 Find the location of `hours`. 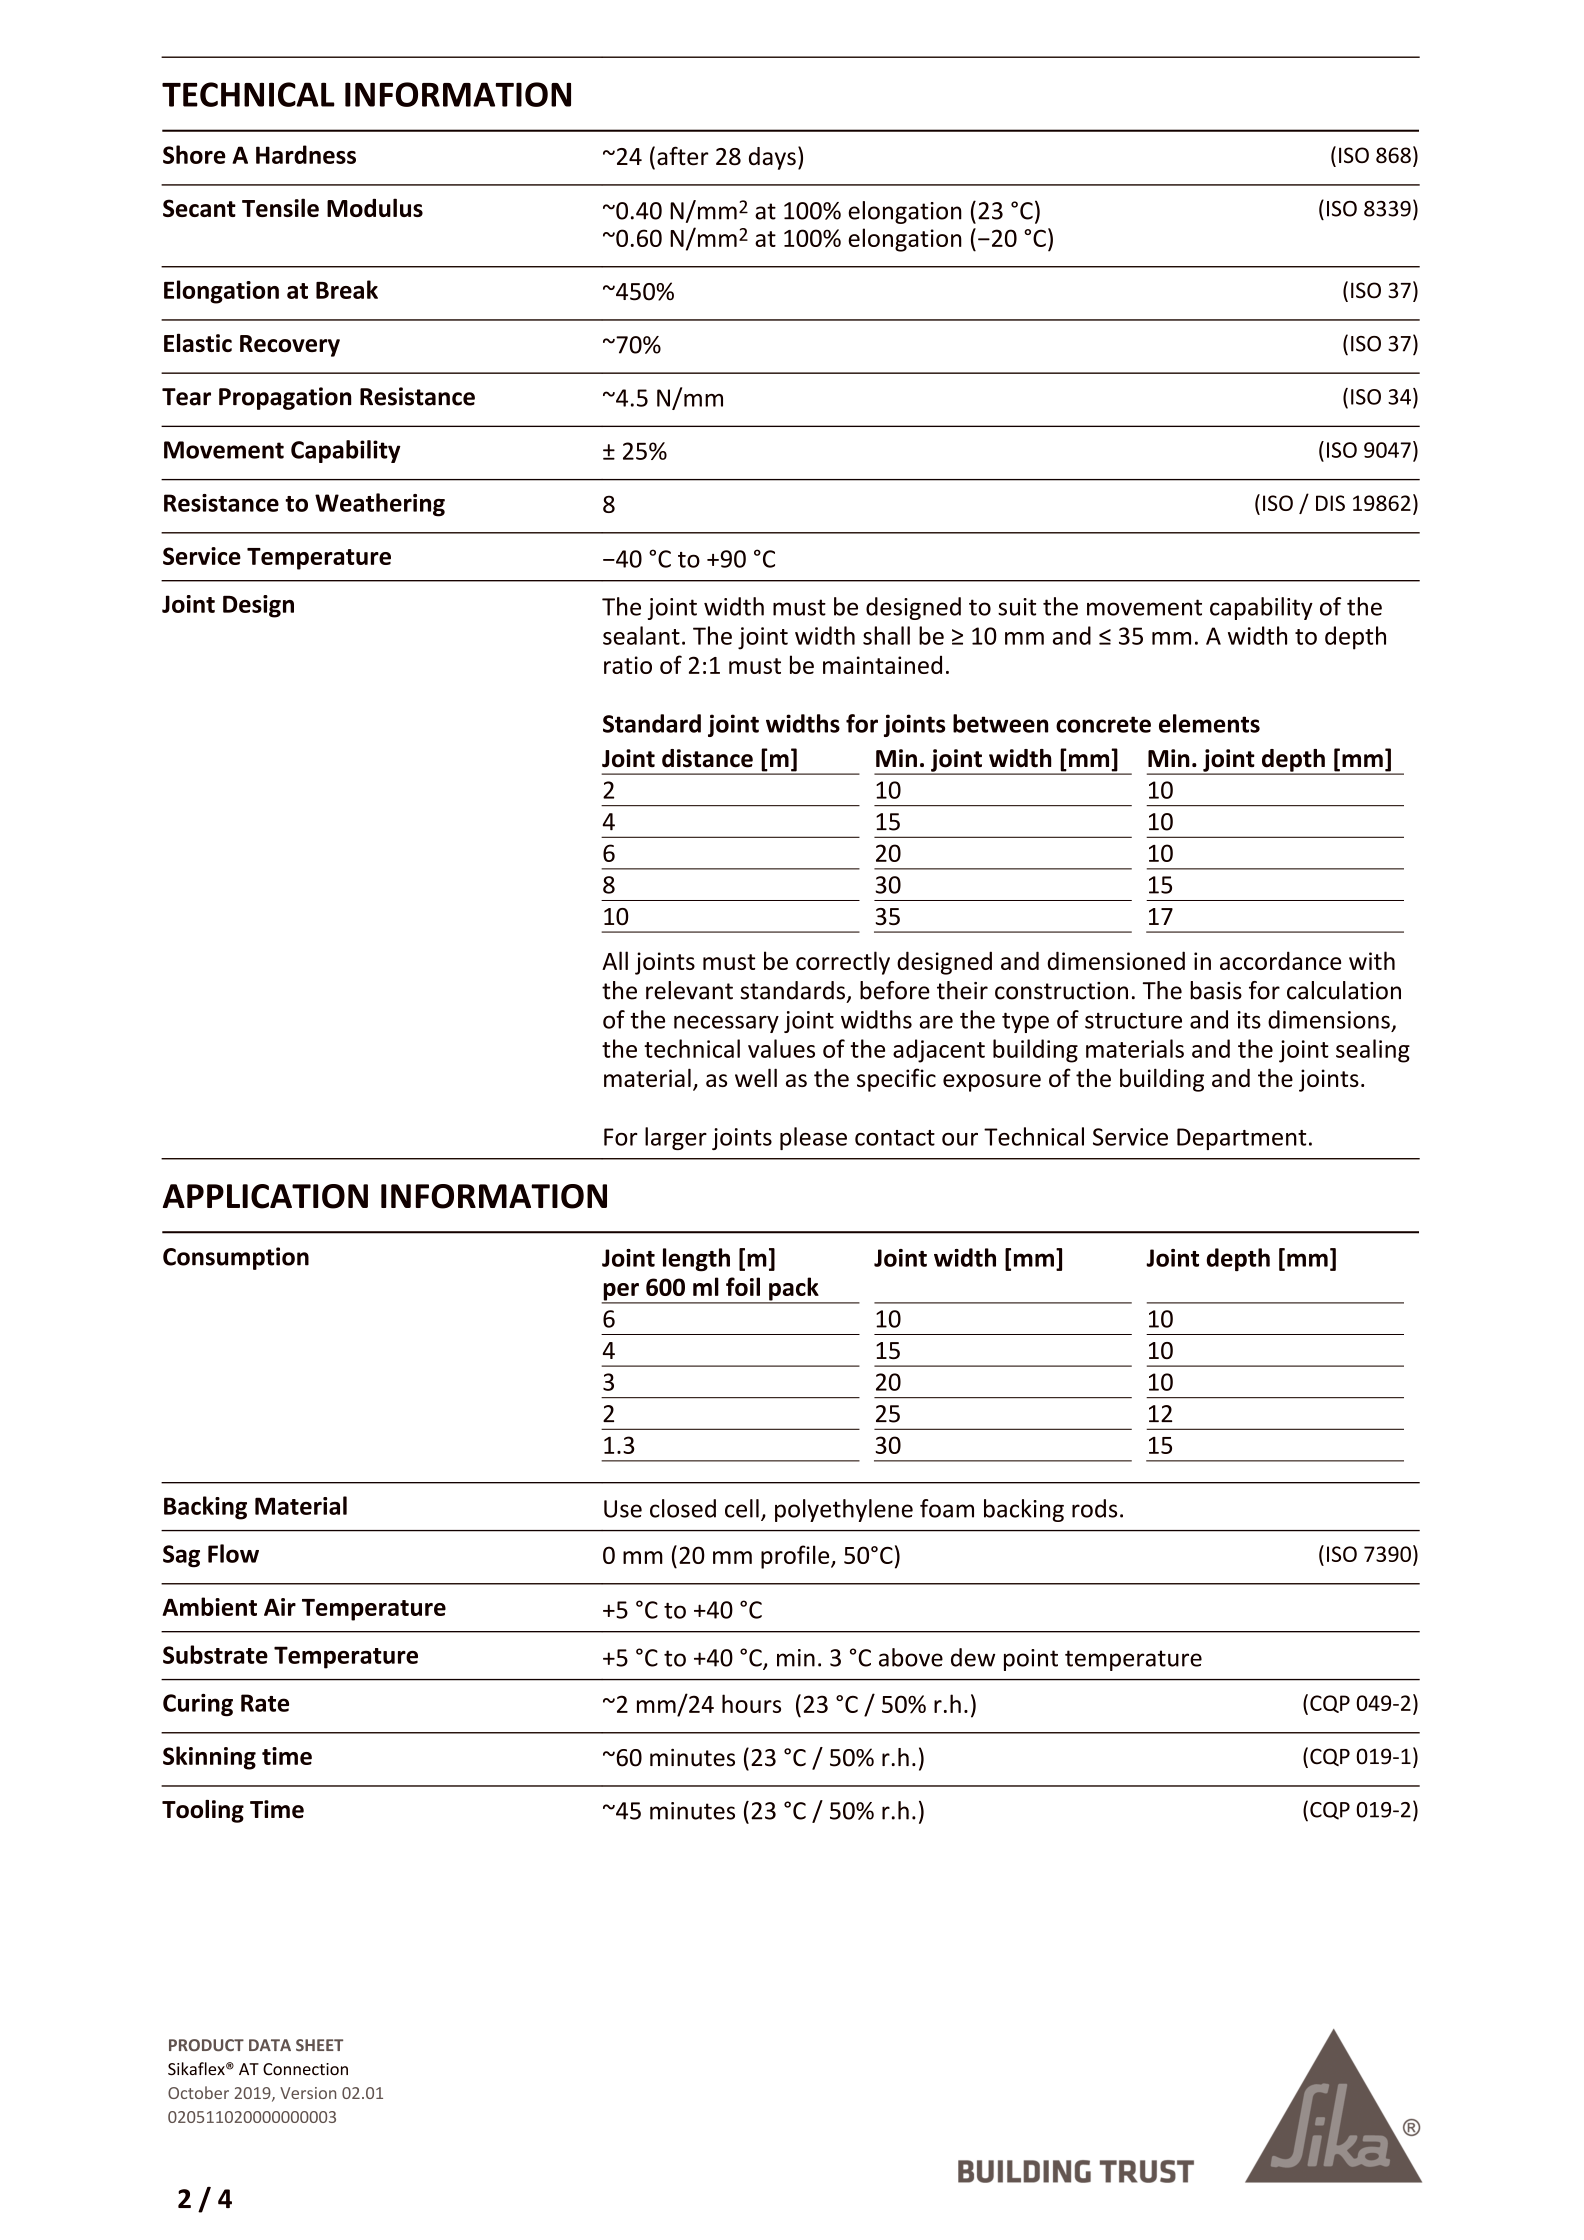

hours is located at coordinates (751, 1703).
